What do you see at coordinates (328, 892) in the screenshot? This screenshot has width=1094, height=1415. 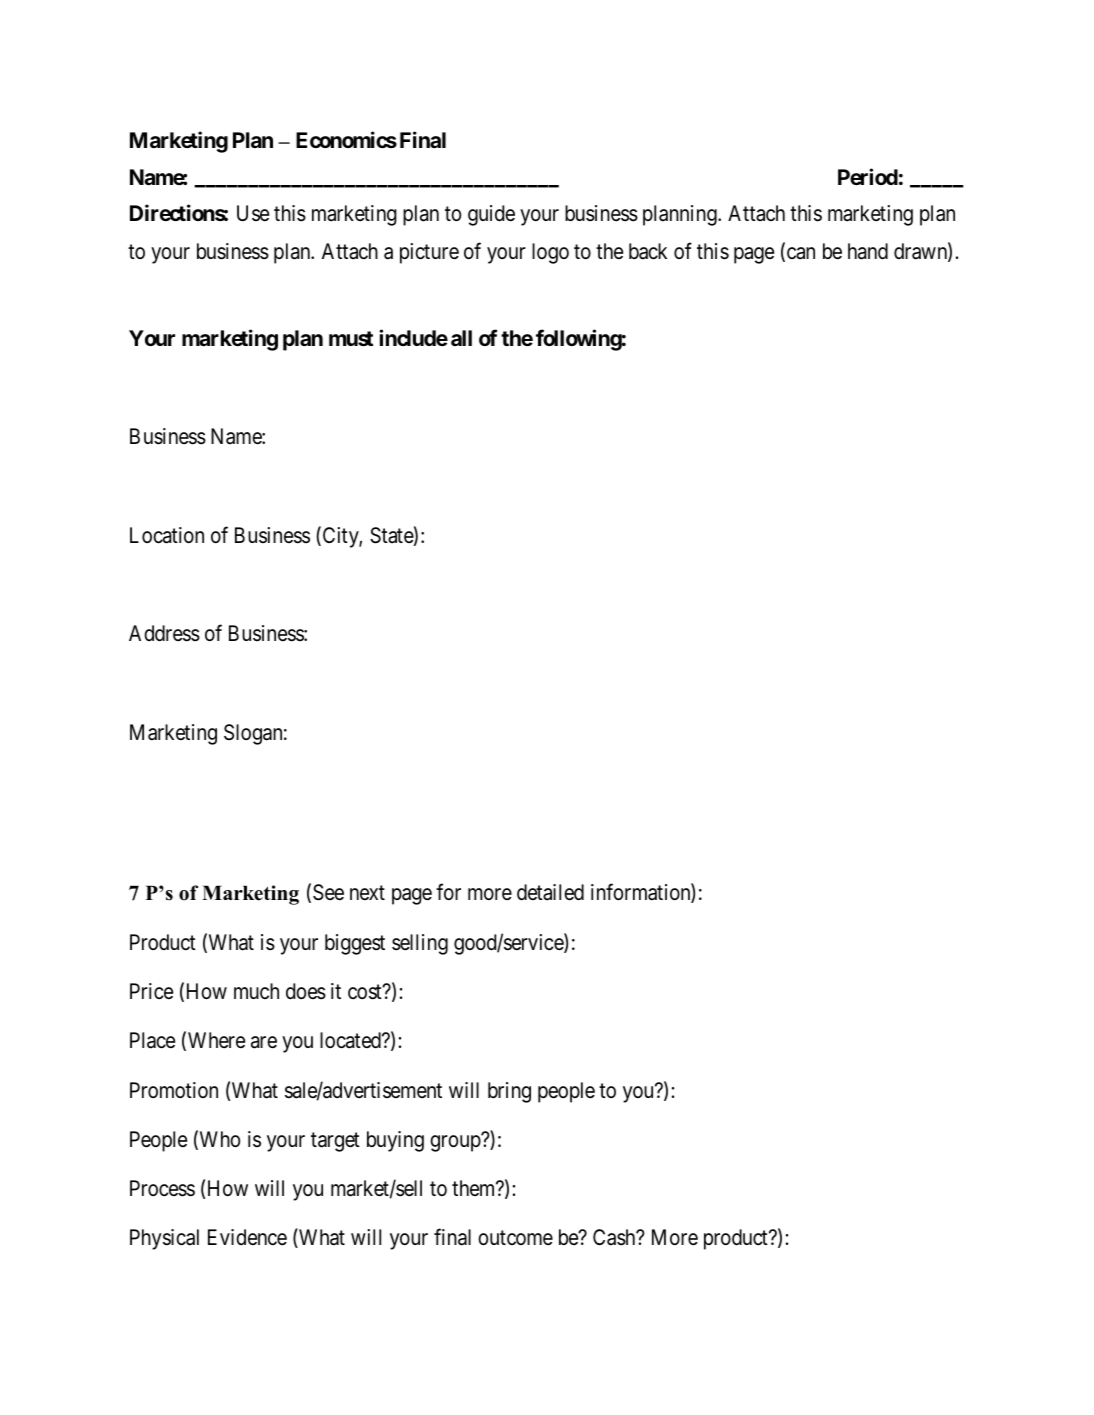 I see `See` at bounding box center [328, 892].
